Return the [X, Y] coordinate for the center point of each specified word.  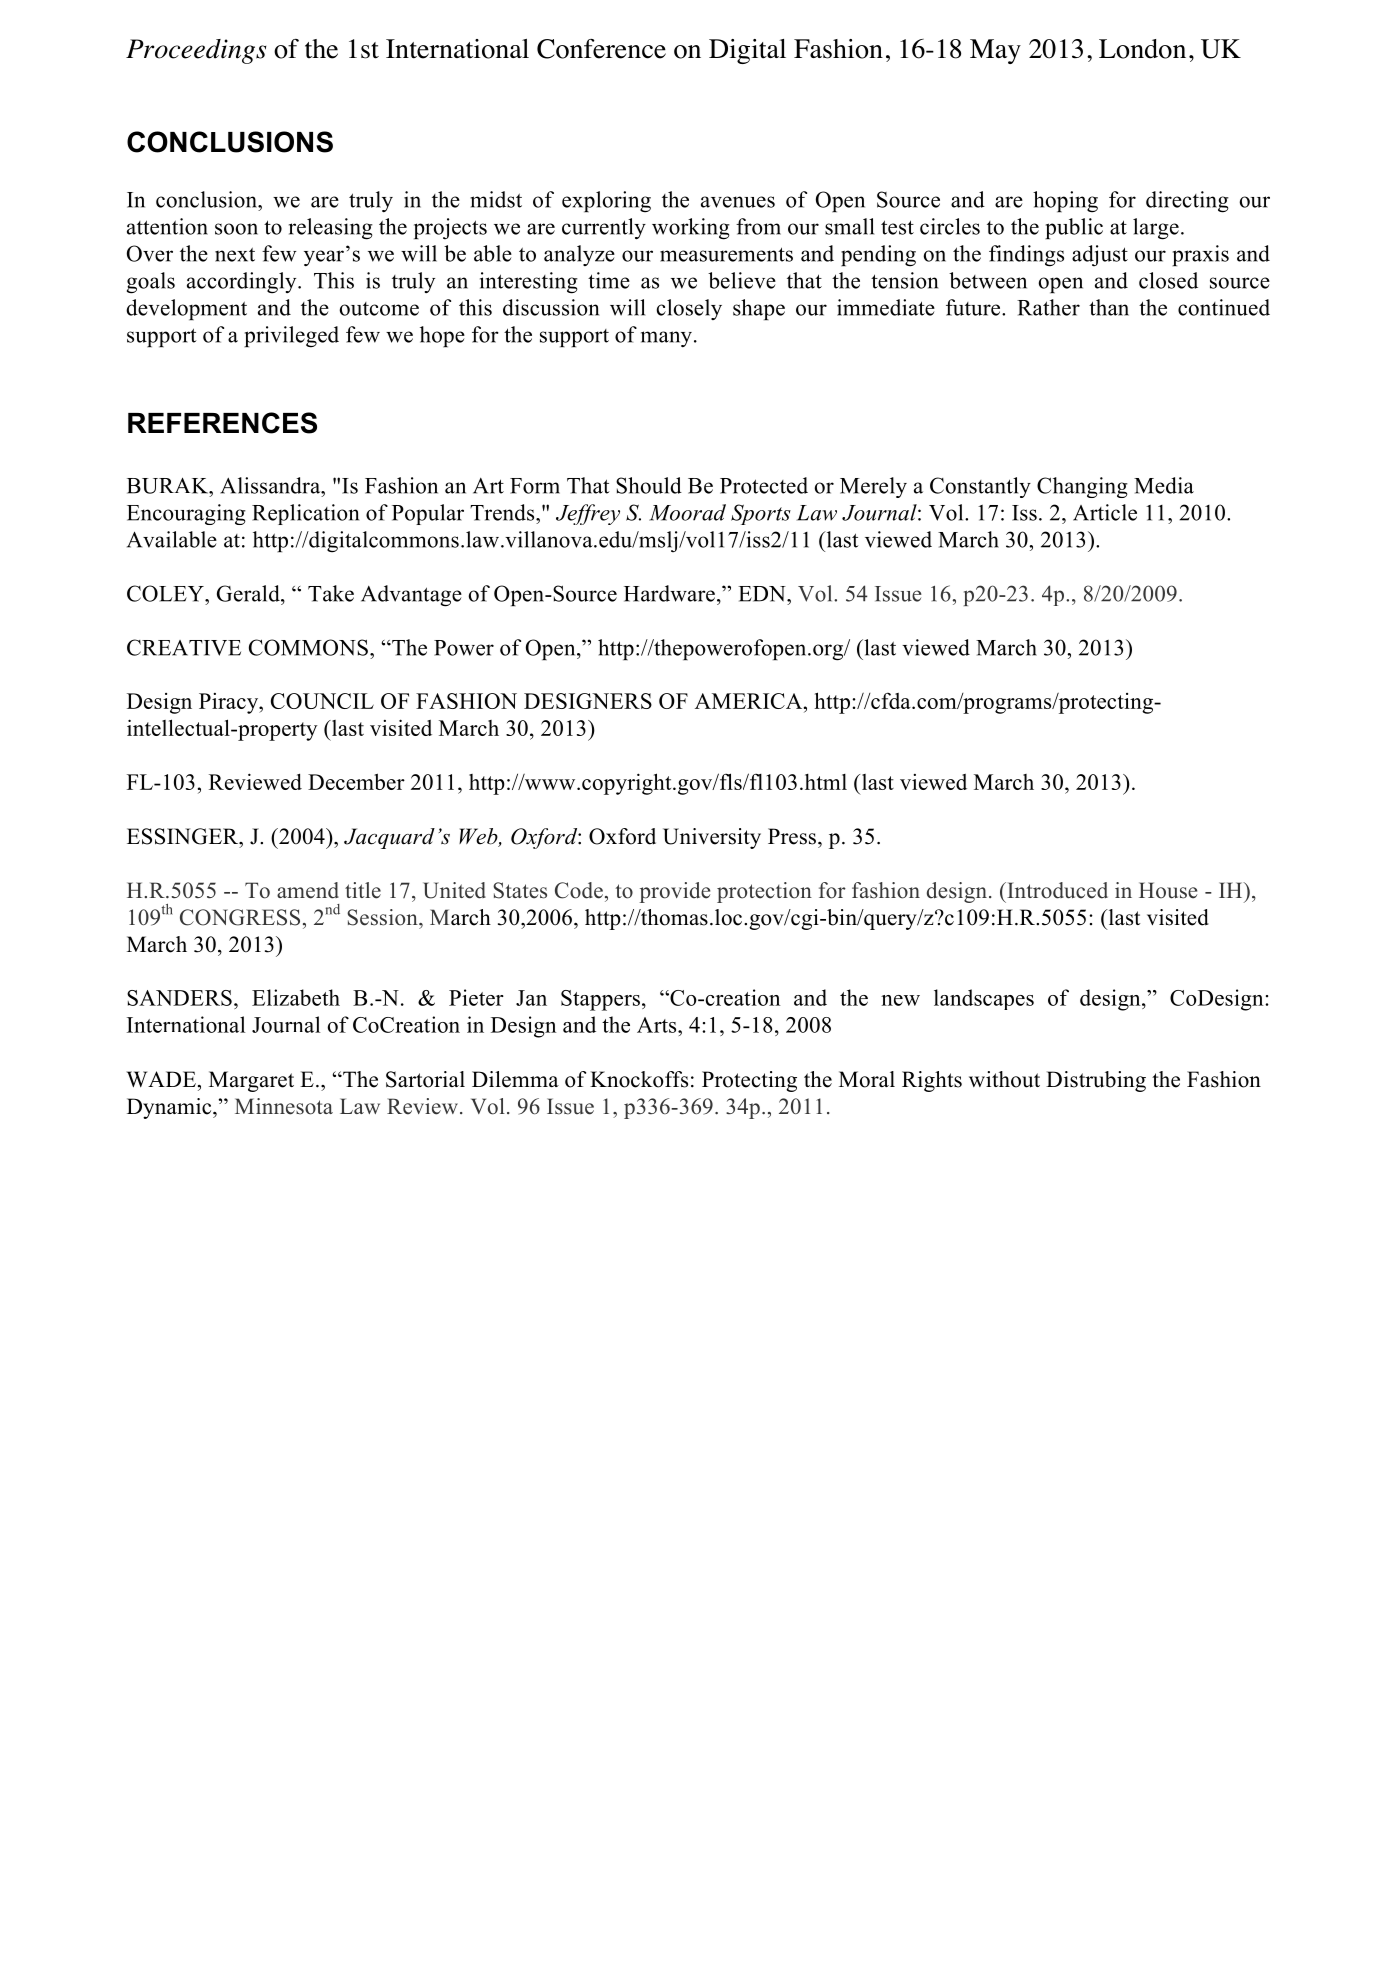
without [1004, 1079]
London [1142, 49]
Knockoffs [639, 1079]
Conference [601, 49]
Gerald [249, 593]
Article [1105, 512]
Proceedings [196, 51]
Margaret [251, 1081]
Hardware [669, 593]
